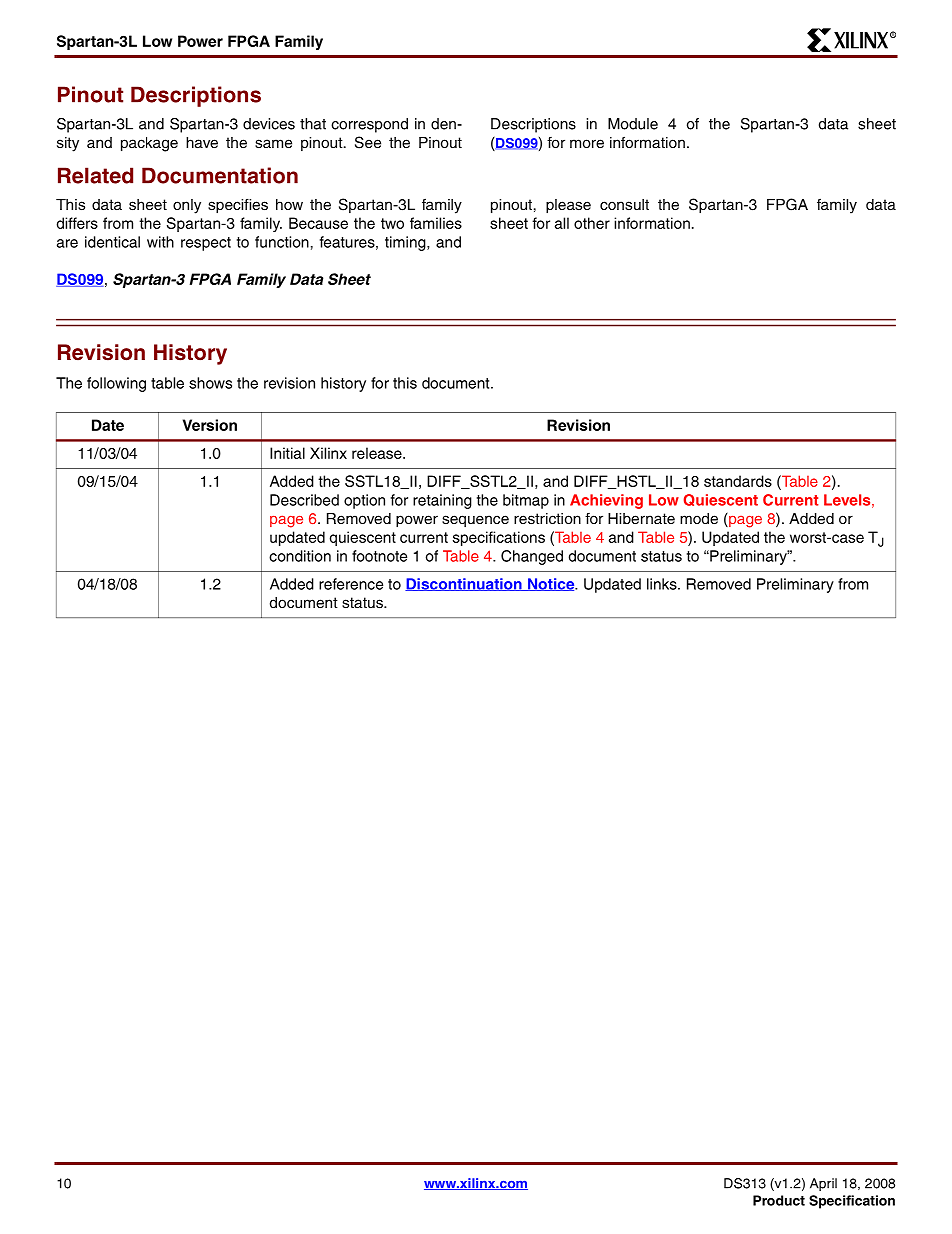 This screenshot has height=1234, width=952. What do you see at coordinates (351, 584) in the screenshot?
I see `reference` at bounding box center [351, 584].
